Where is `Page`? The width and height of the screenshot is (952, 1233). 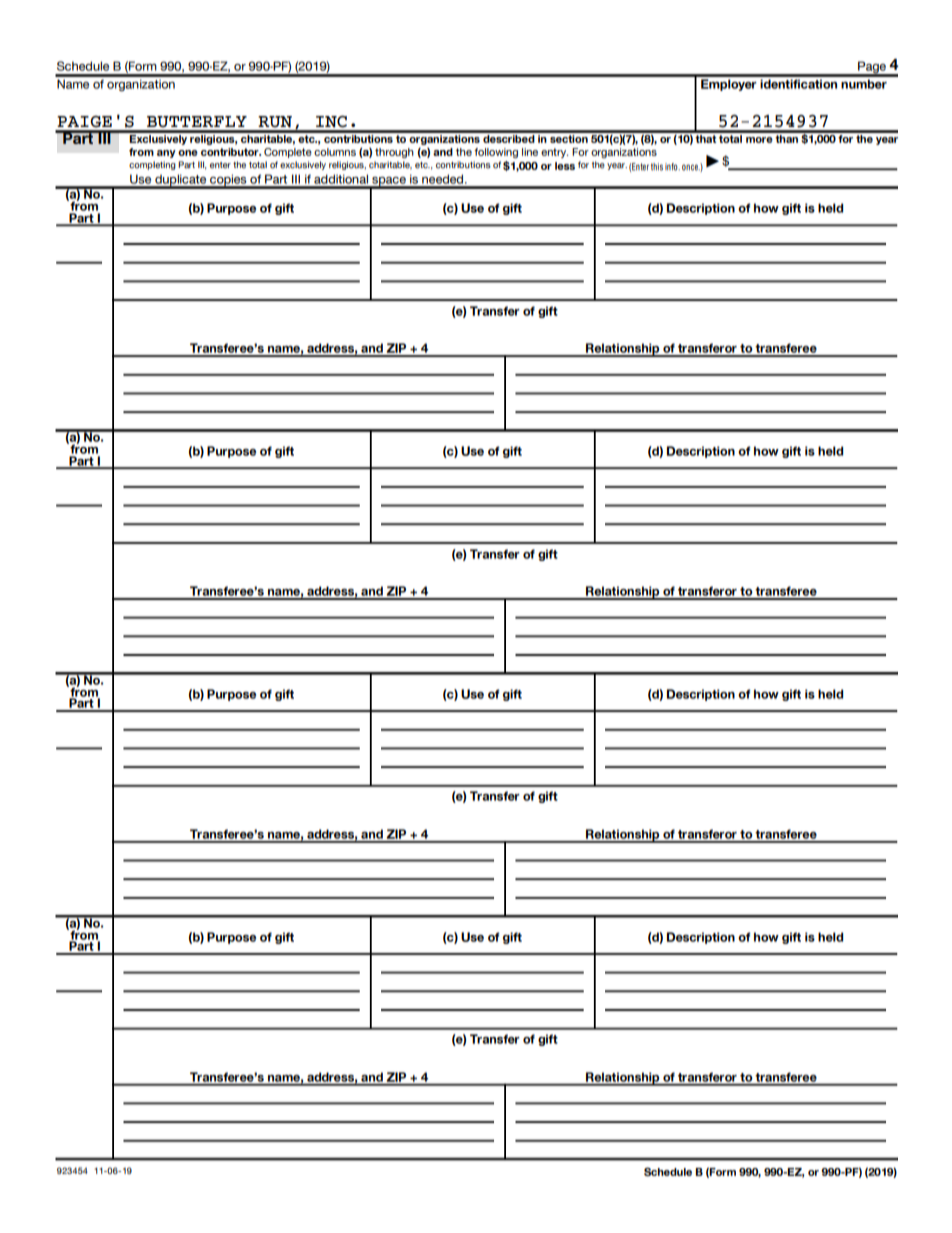 Page is located at coordinates (872, 68).
